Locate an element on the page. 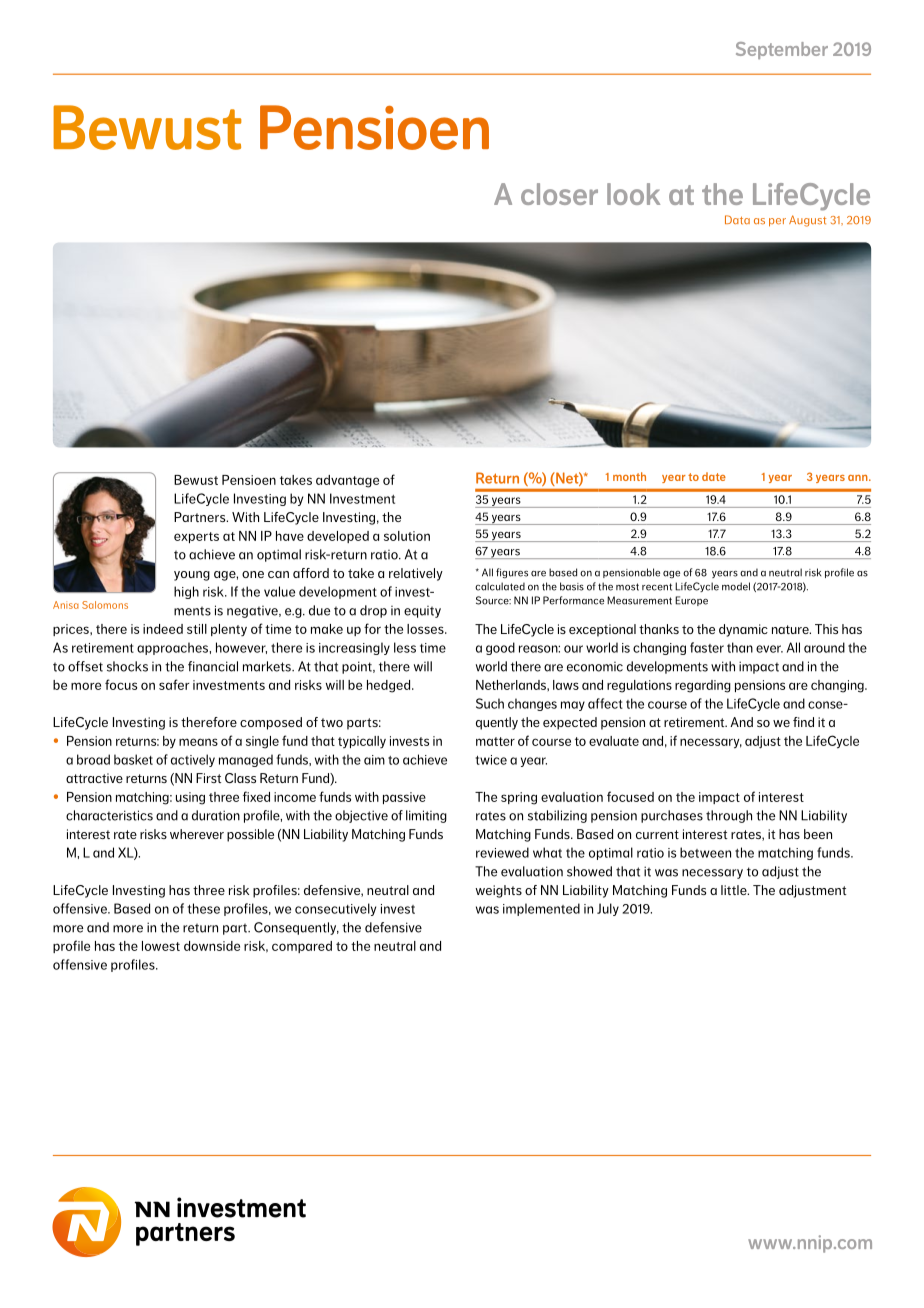 The image size is (924, 1308). closer is located at coordinates (559, 194).
